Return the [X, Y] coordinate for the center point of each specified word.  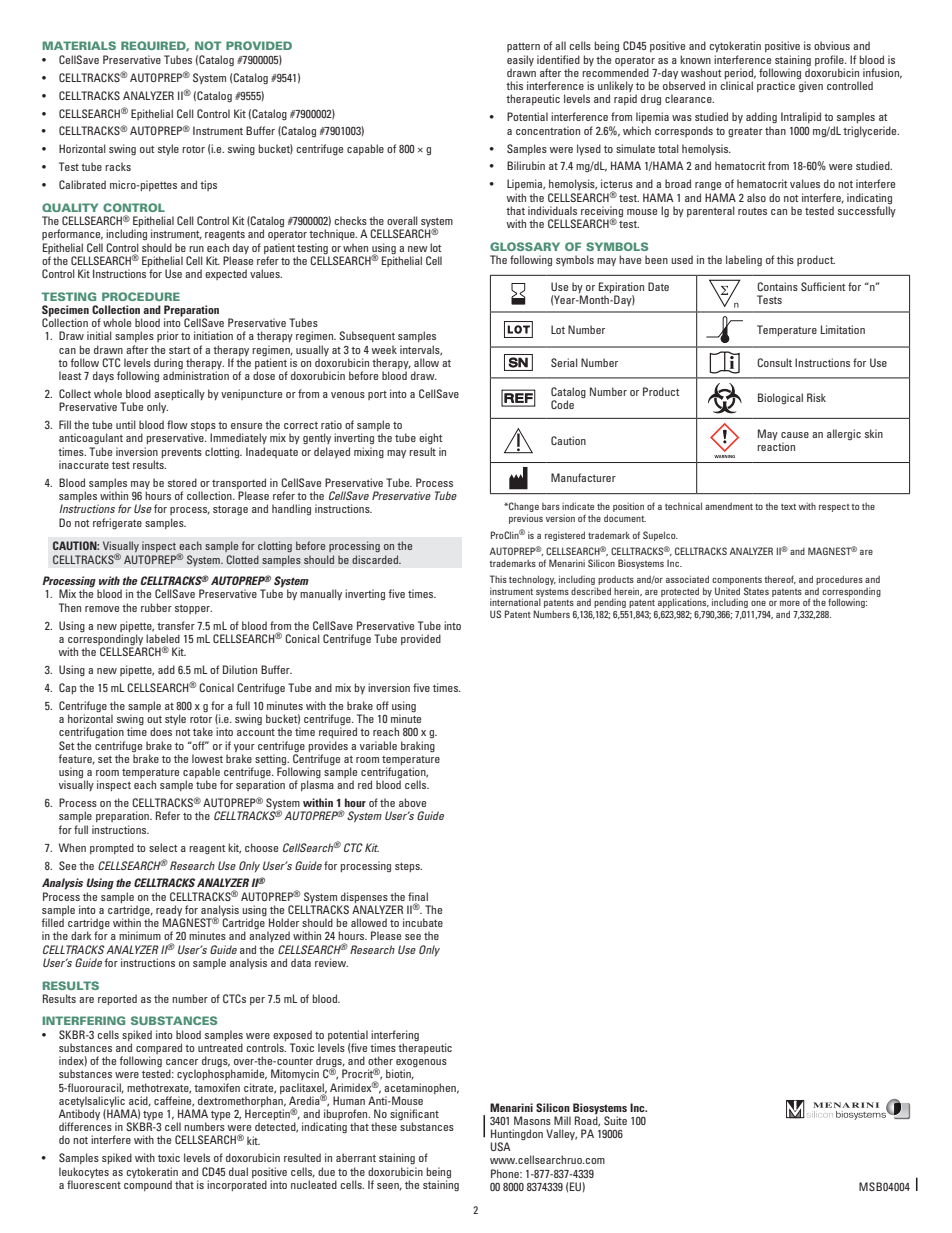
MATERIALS [79, 45]
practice [776, 86]
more [790, 603]
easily [520, 60]
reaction [776, 446]
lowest [207, 758]
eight [431, 439]
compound [148, 1185]
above [412, 802]
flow [177, 424]
